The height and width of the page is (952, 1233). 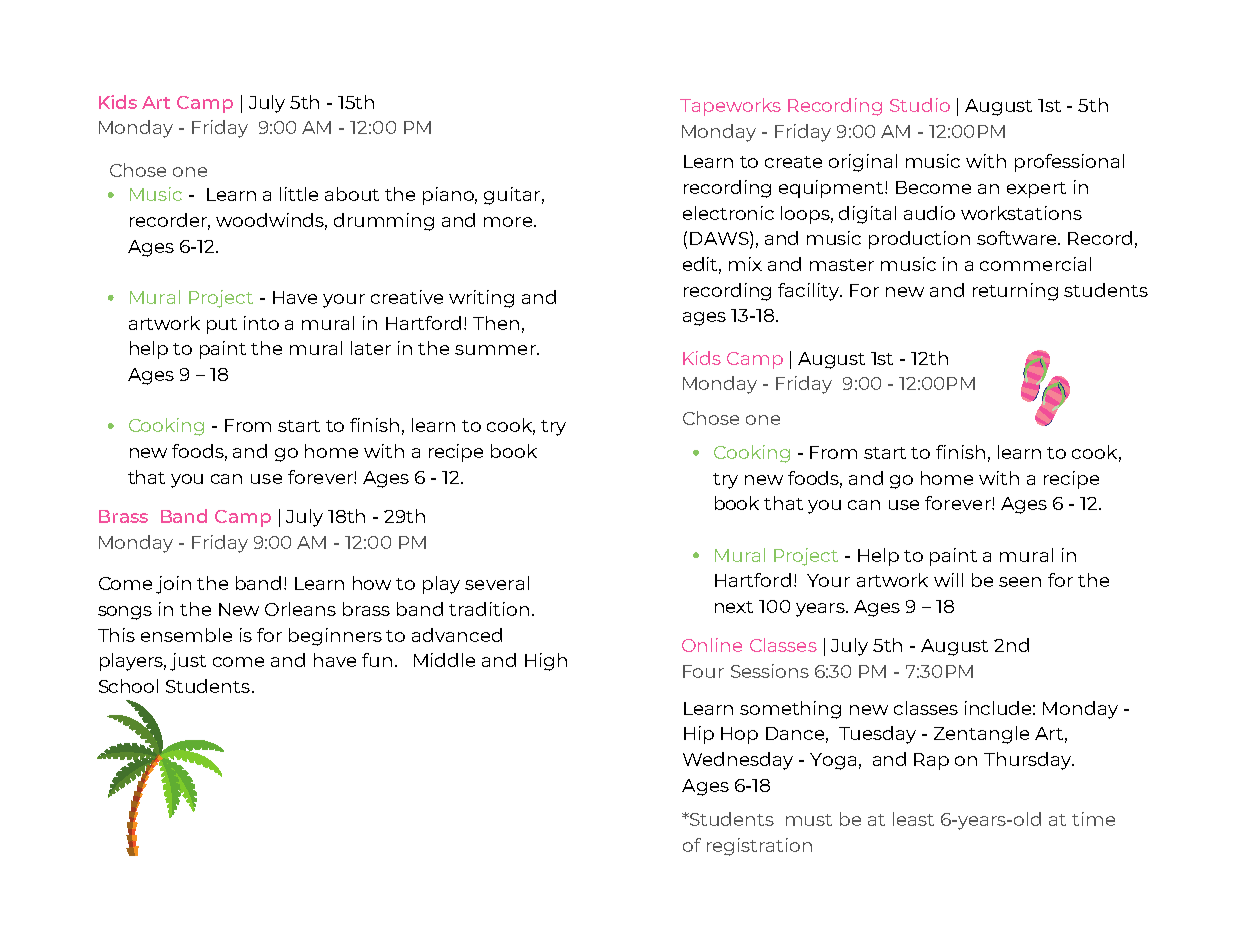 What do you see at coordinates (128, 686) in the page?
I see `School` at bounding box center [128, 686].
